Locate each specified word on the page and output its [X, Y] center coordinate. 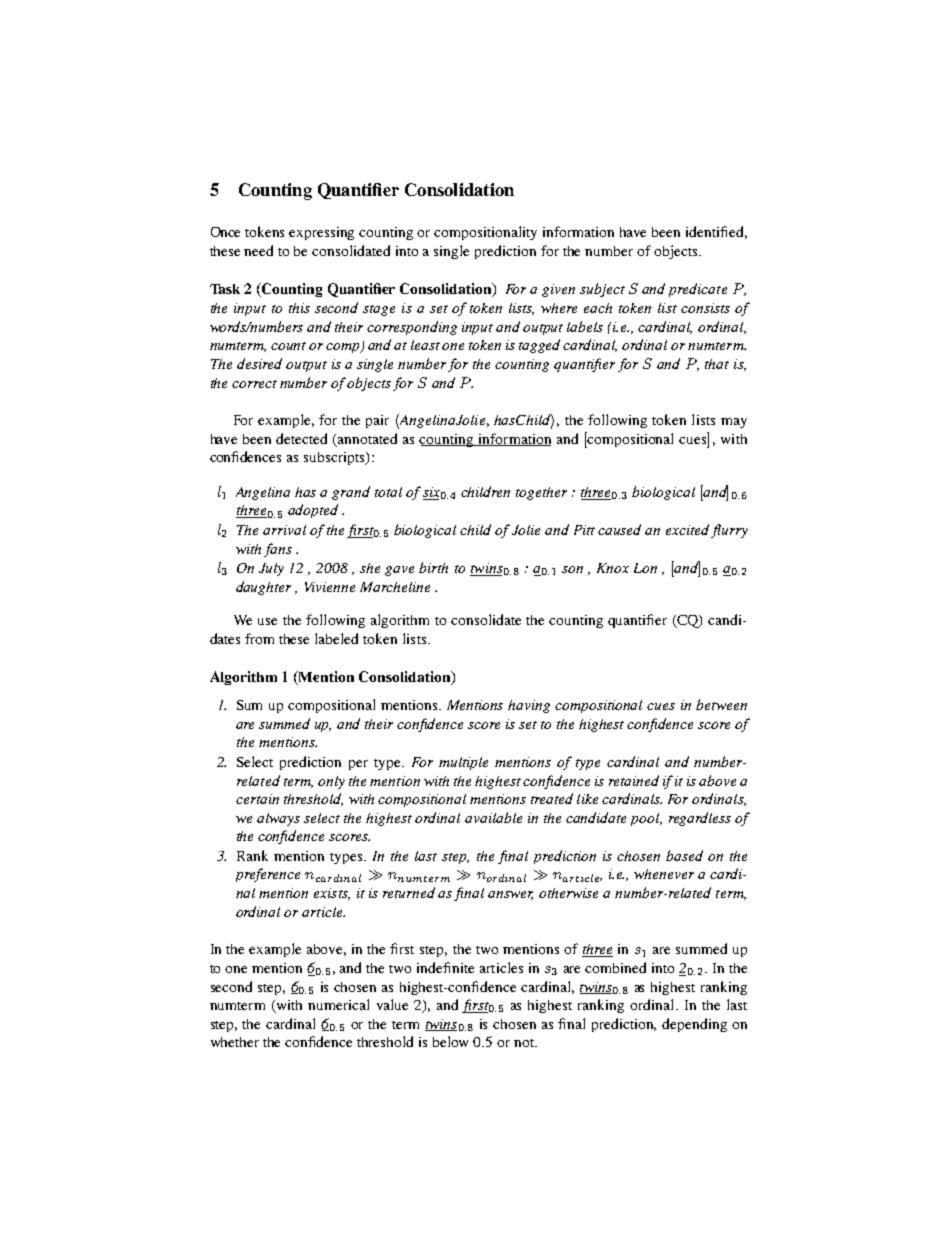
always [278, 819]
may [734, 423]
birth [433, 567]
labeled [336, 638]
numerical [338, 1004]
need [258, 250]
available [493, 817]
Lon [645, 568]
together [541, 493]
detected [301, 438]
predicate [698, 290]
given [558, 290]
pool [646, 819]
